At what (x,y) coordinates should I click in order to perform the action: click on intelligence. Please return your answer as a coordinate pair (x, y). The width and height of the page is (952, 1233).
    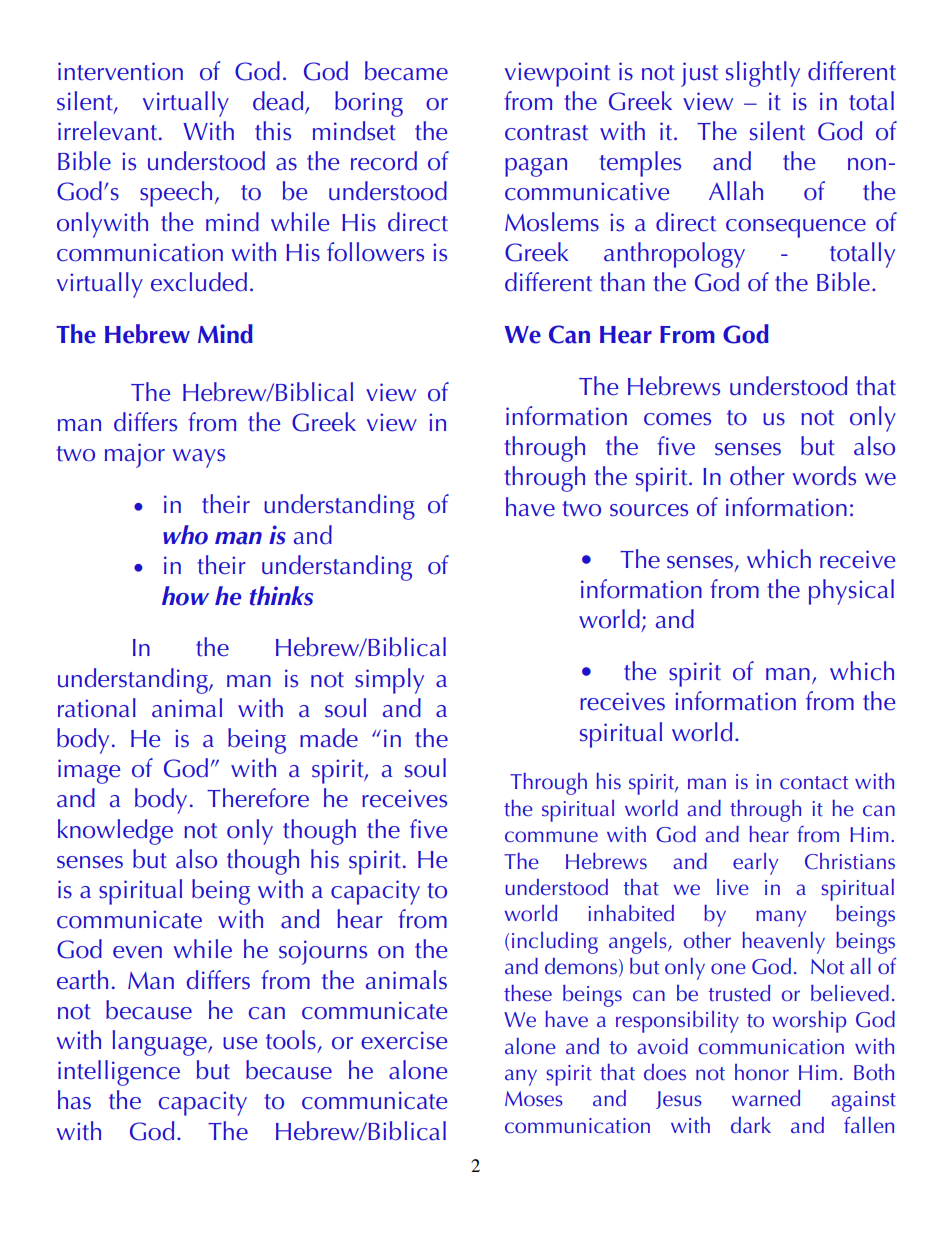
    Looking at the image, I should click on (119, 1073).
